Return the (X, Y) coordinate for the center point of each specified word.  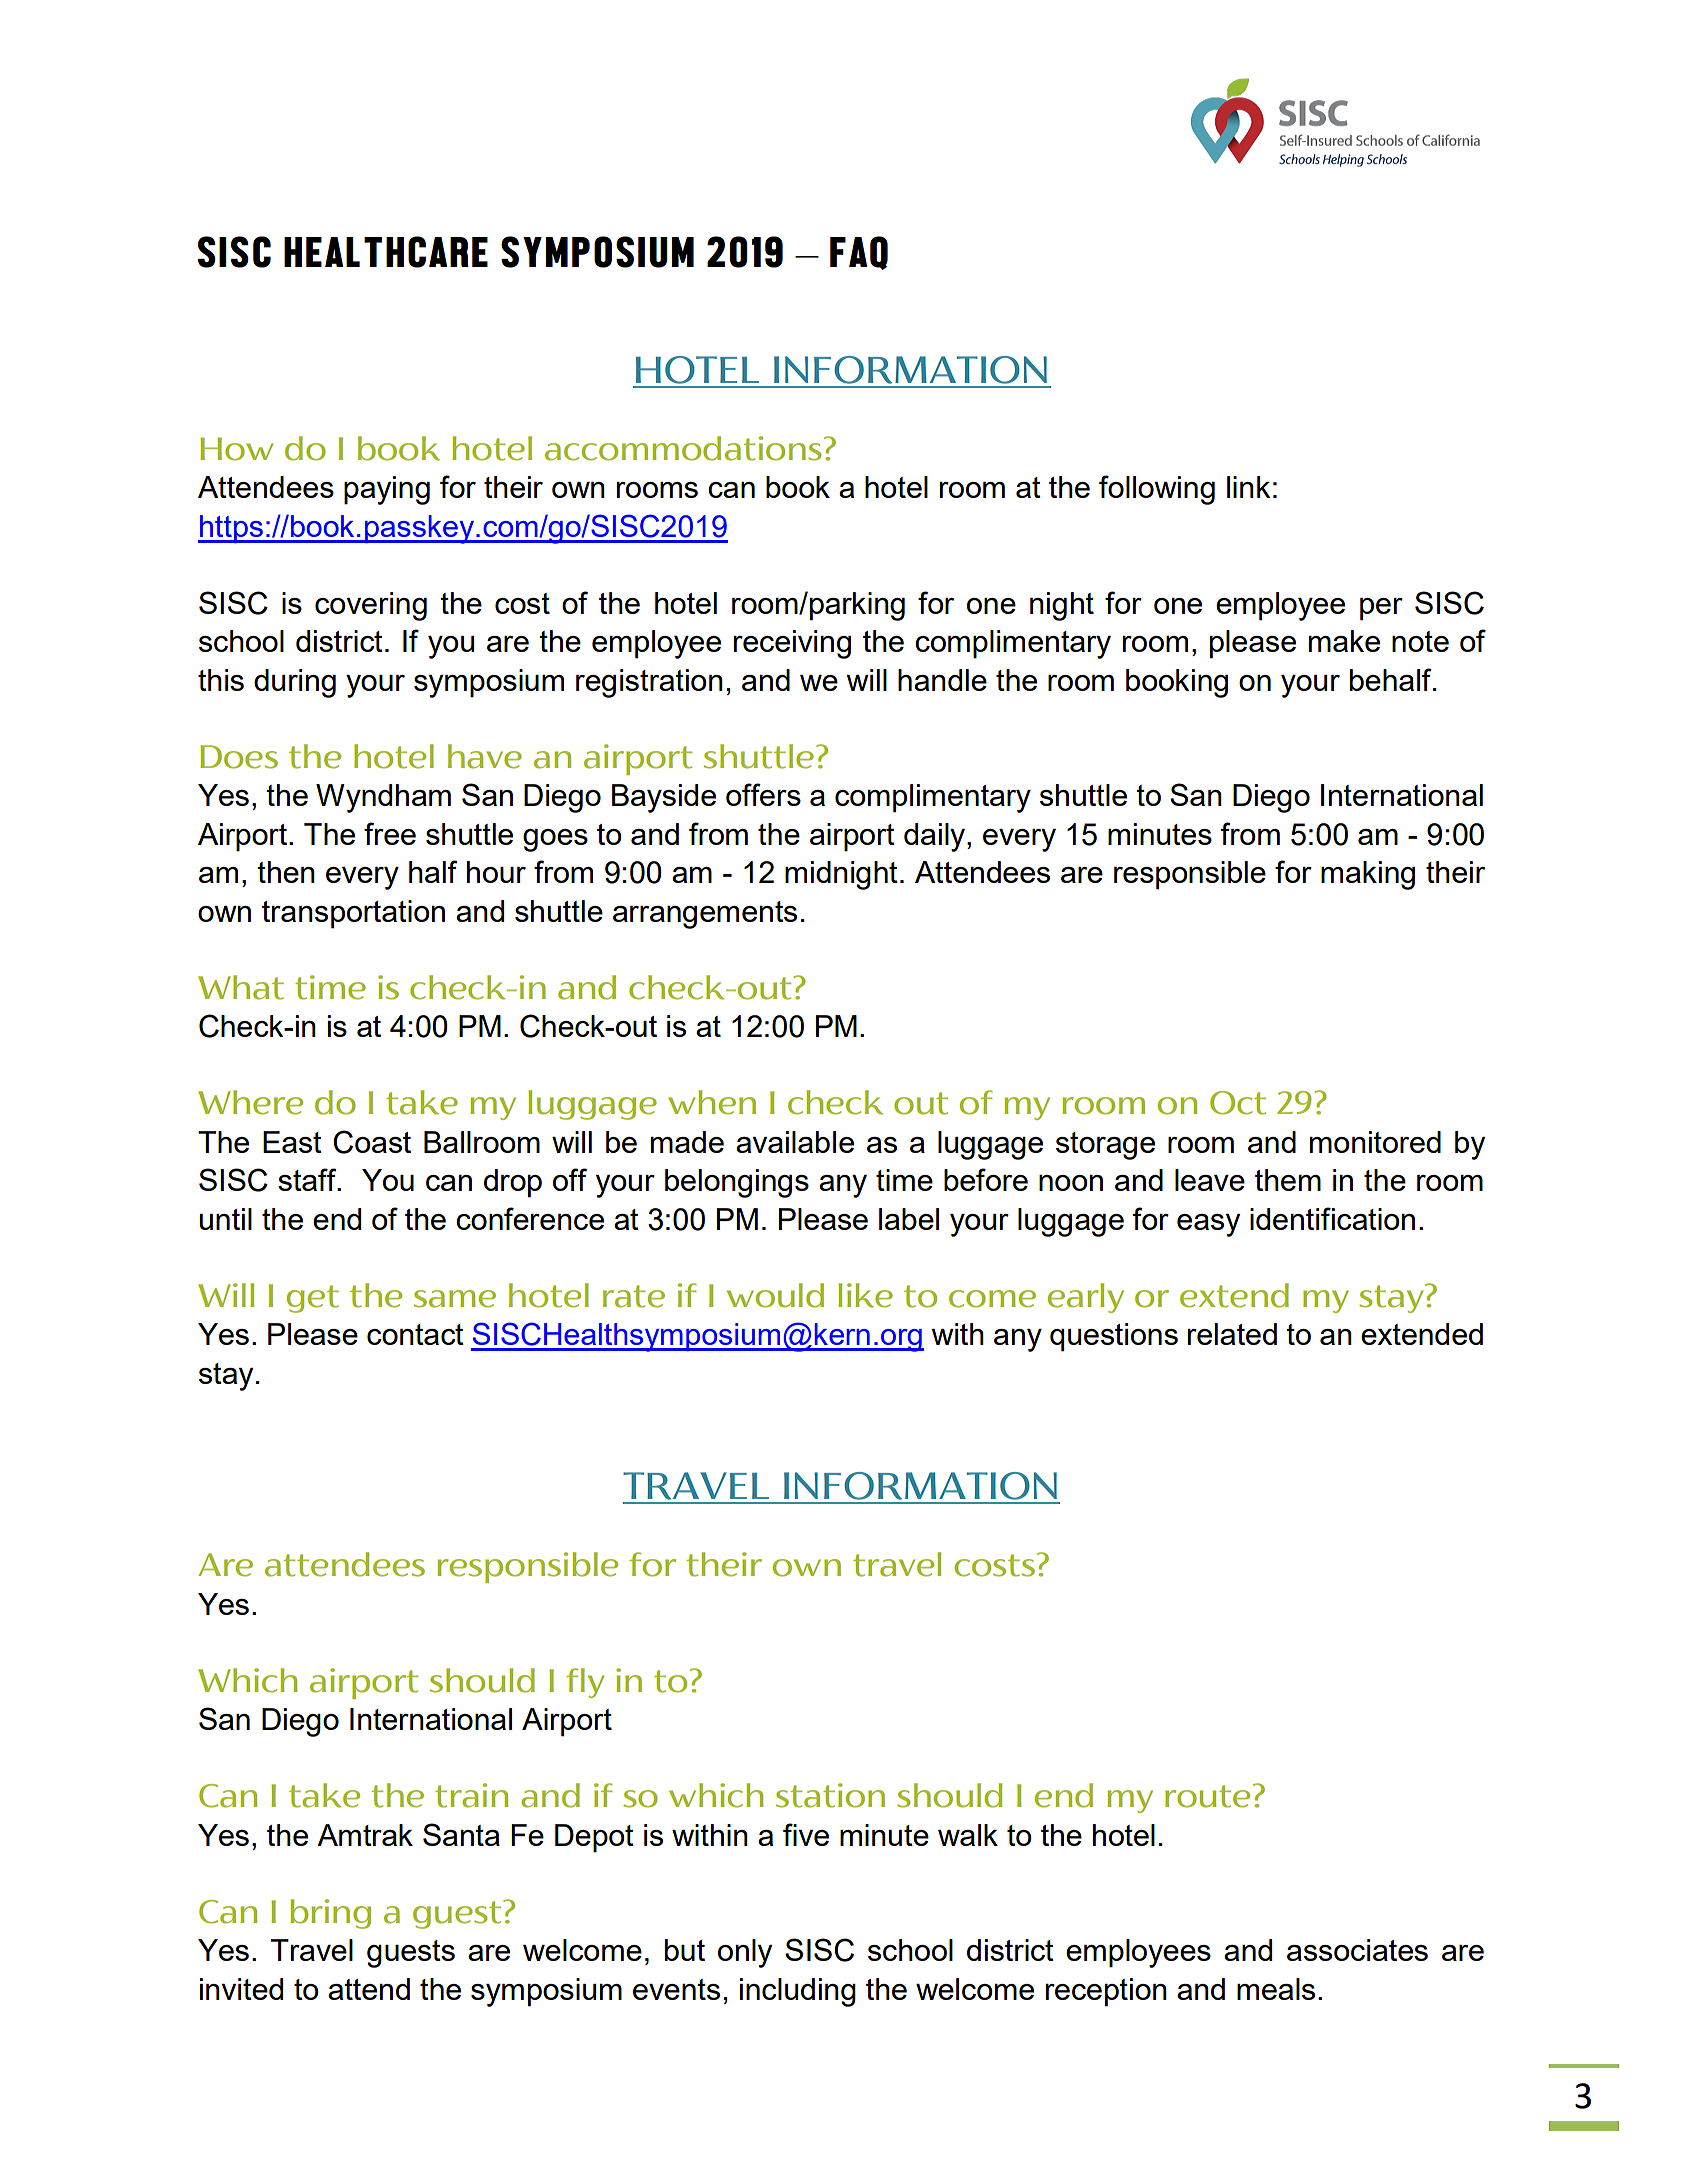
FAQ (859, 253)
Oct (1238, 1103)
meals (1276, 1989)
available (795, 1142)
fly (585, 1683)
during (295, 683)
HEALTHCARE (386, 252)
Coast (372, 1142)
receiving (792, 644)
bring (330, 1914)
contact (415, 1334)
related (1232, 1334)
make (1344, 641)
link (1249, 487)
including (798, 1992)
